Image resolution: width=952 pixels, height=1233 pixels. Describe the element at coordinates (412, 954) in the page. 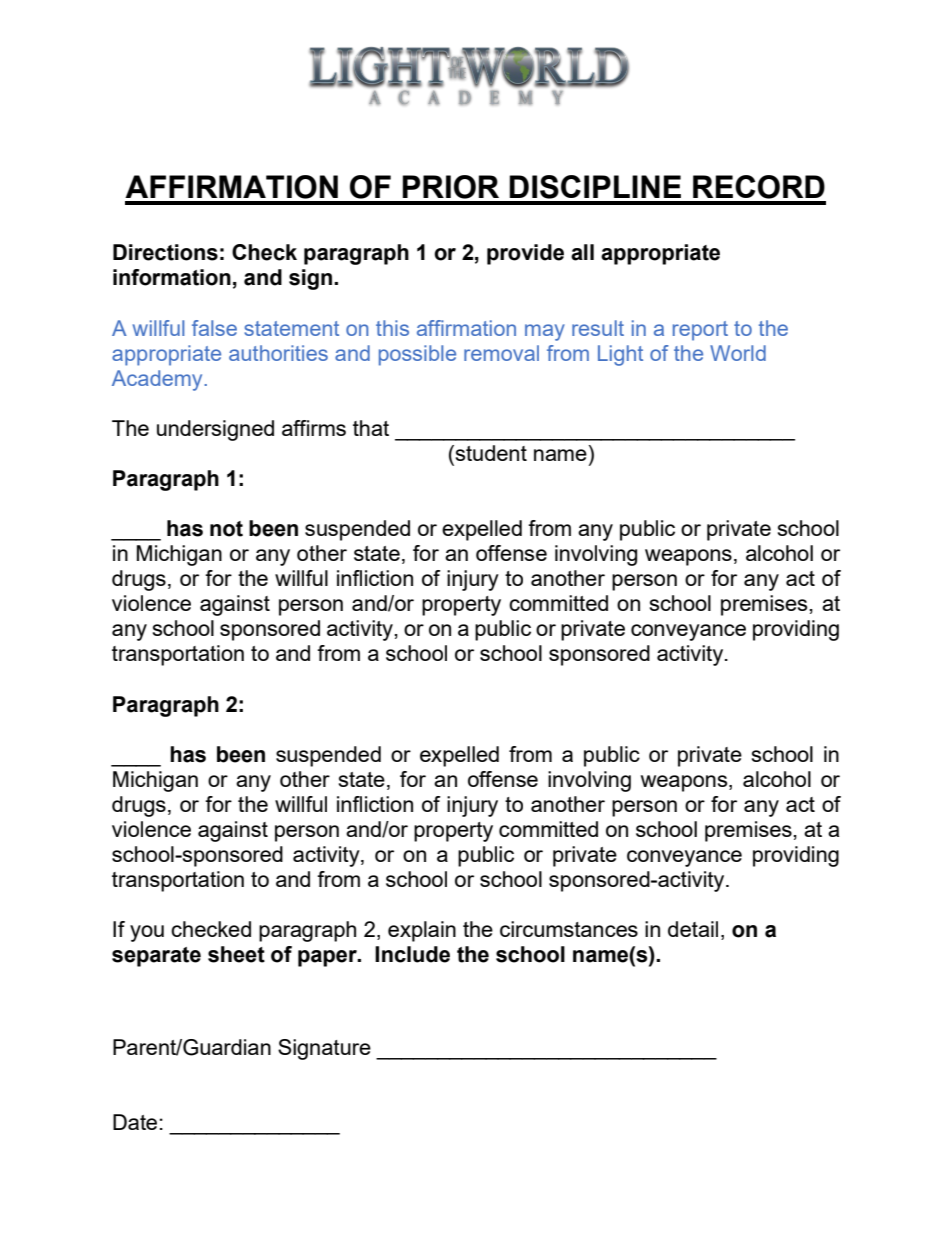

I see `Include` at that location.
